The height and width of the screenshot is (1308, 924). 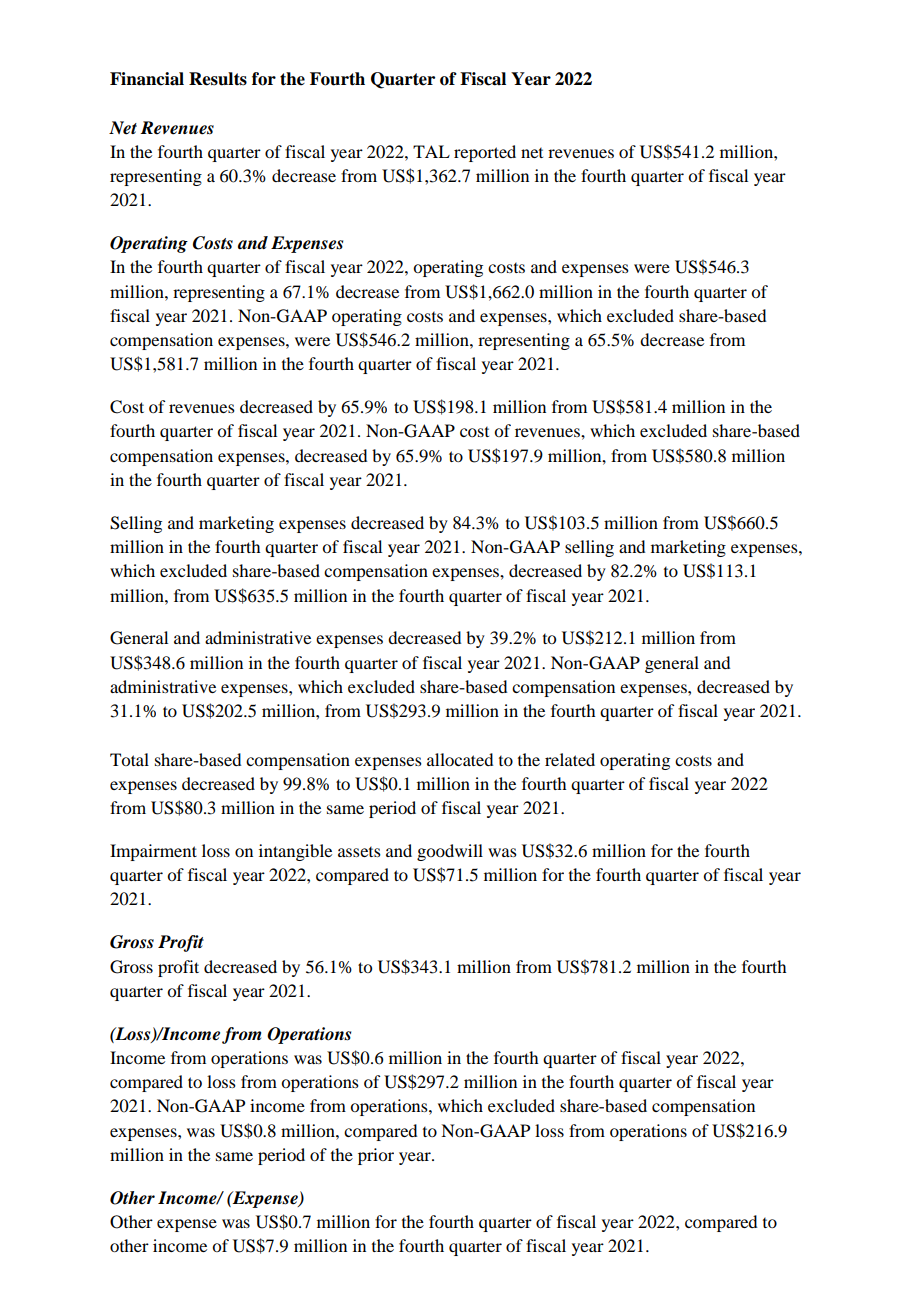 I want to click on reported, so click(x=485, y=153).
